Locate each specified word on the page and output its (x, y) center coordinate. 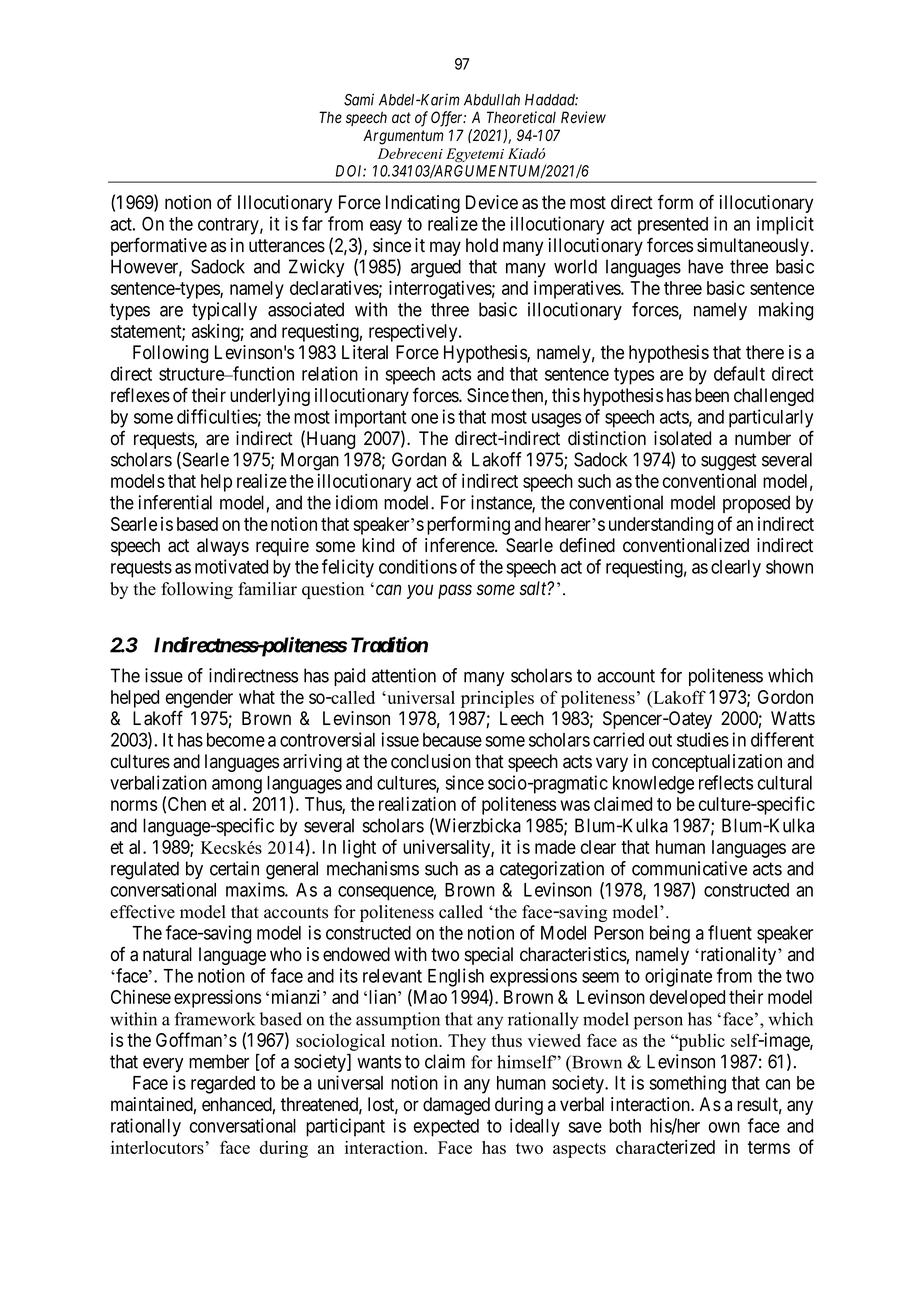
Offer (448, 119)
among (237, 786)
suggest (729, 462)
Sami (359, 99)
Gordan (419, 459)
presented (673, 226)
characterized (665, 1147)
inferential (175, 502)
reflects (726, 782)
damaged (456, 1106)
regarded (223, 1085)
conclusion (431, 761)
